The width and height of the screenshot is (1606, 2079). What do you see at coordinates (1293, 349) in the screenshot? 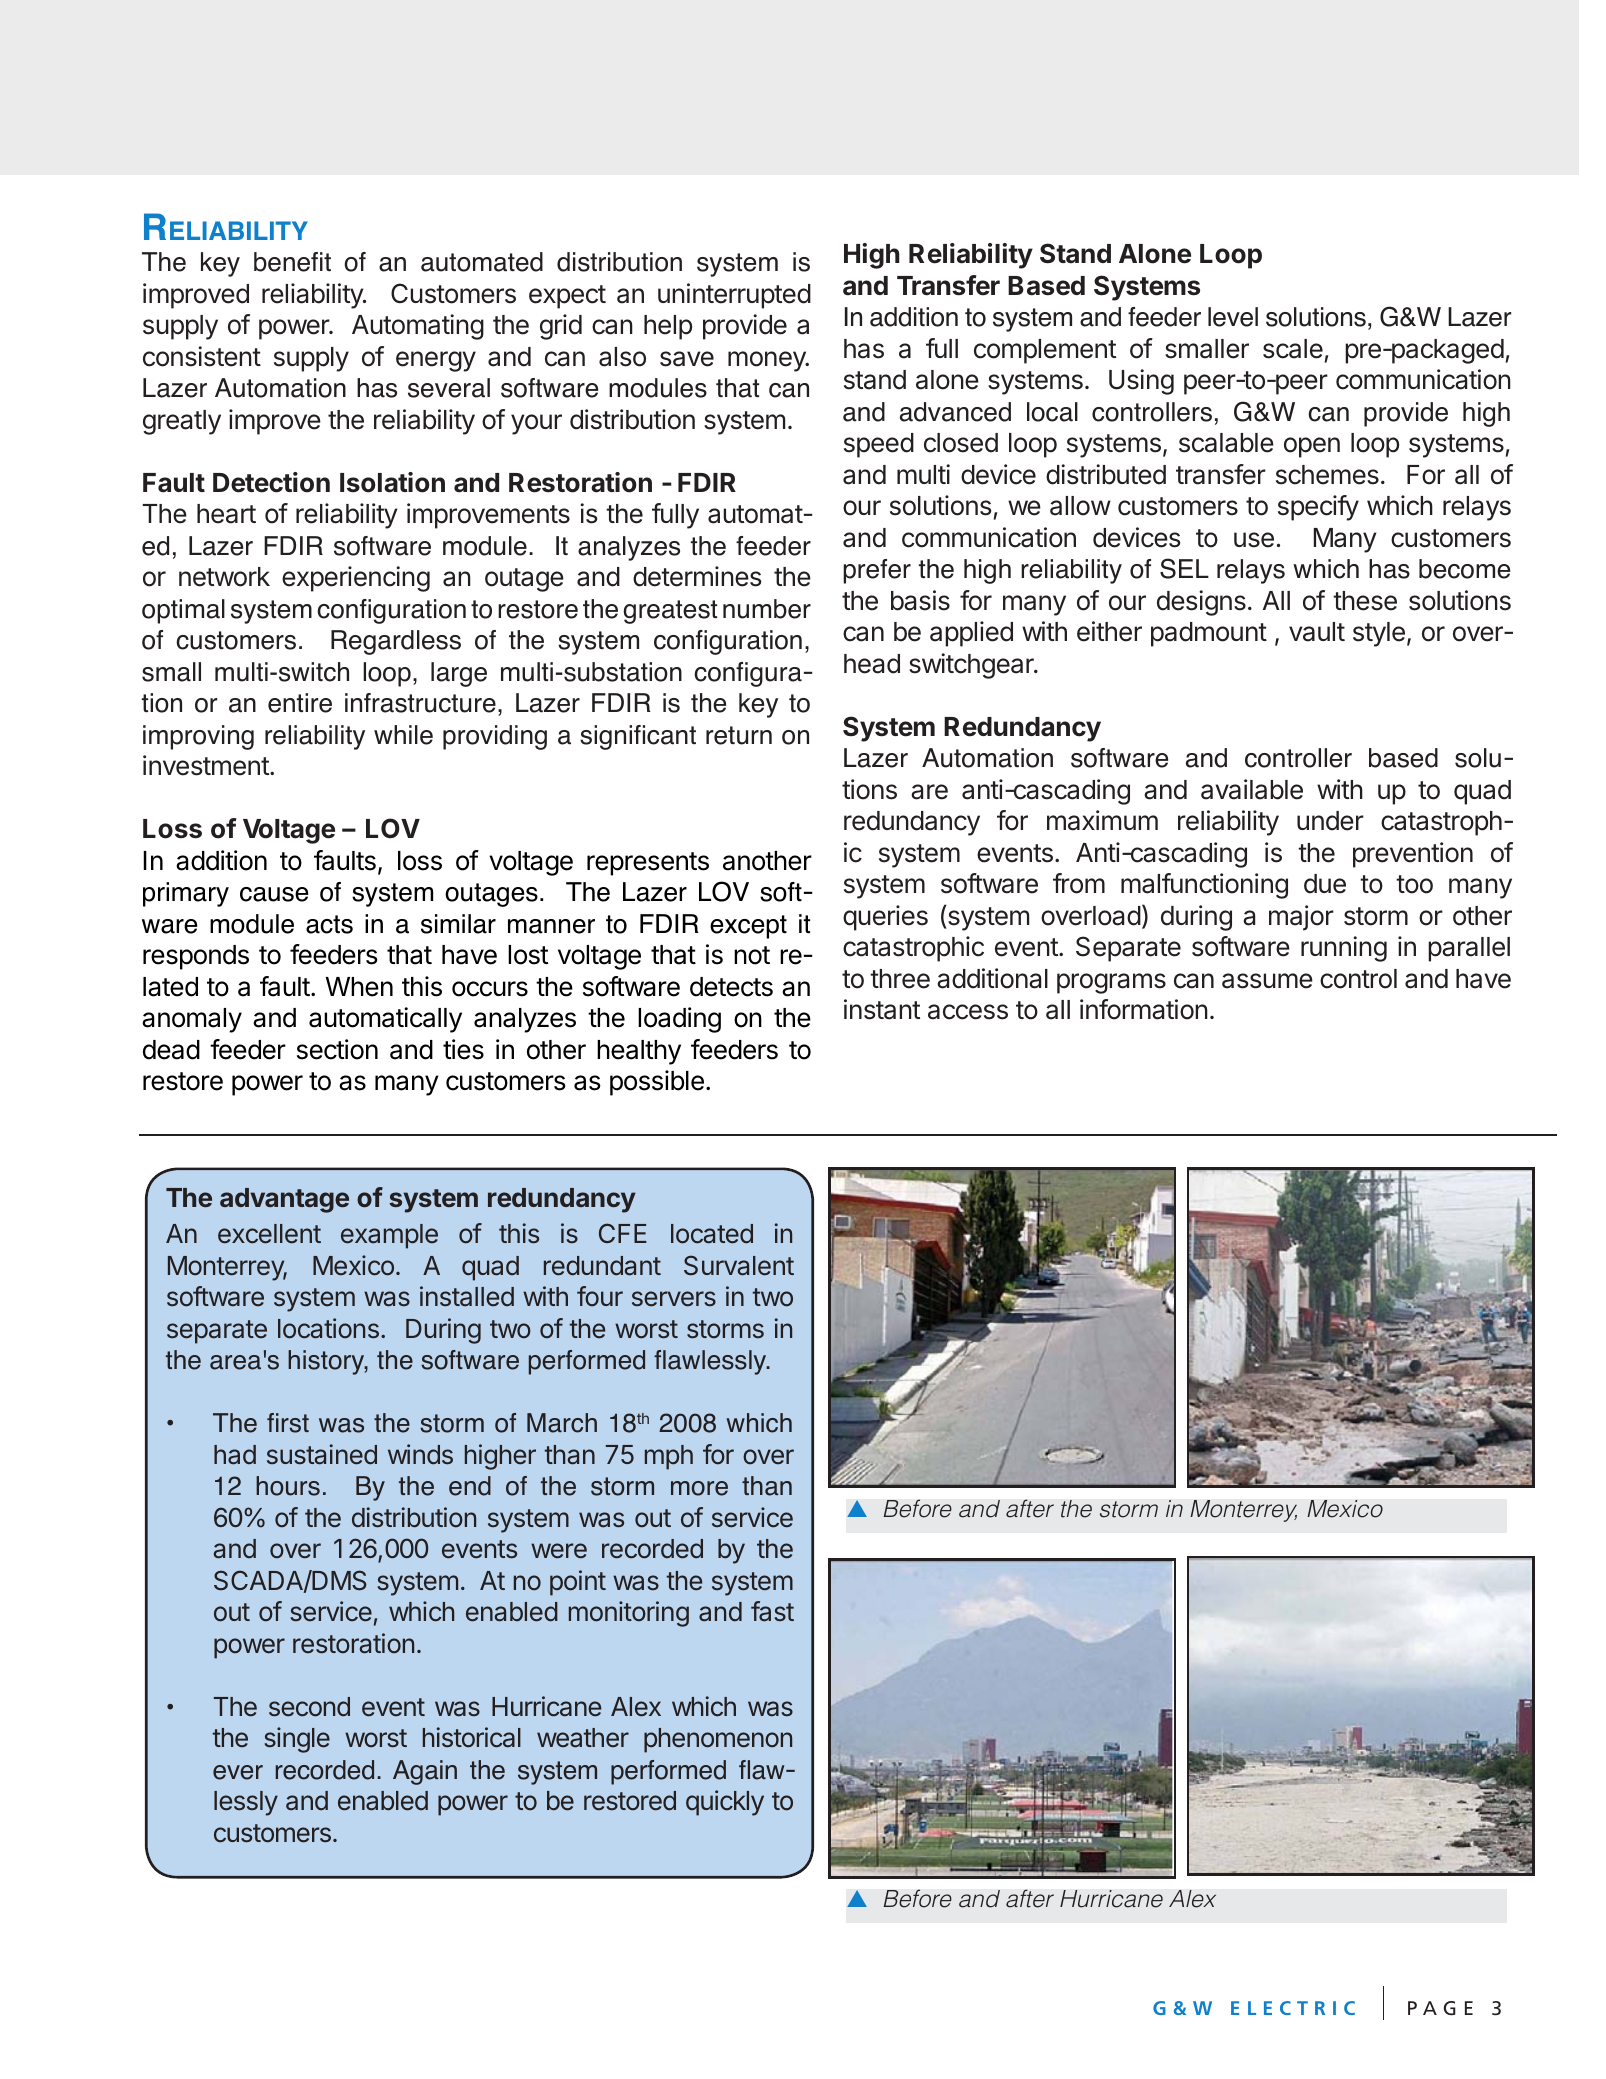
I see `scale` at bounding box center [1293, 349].
